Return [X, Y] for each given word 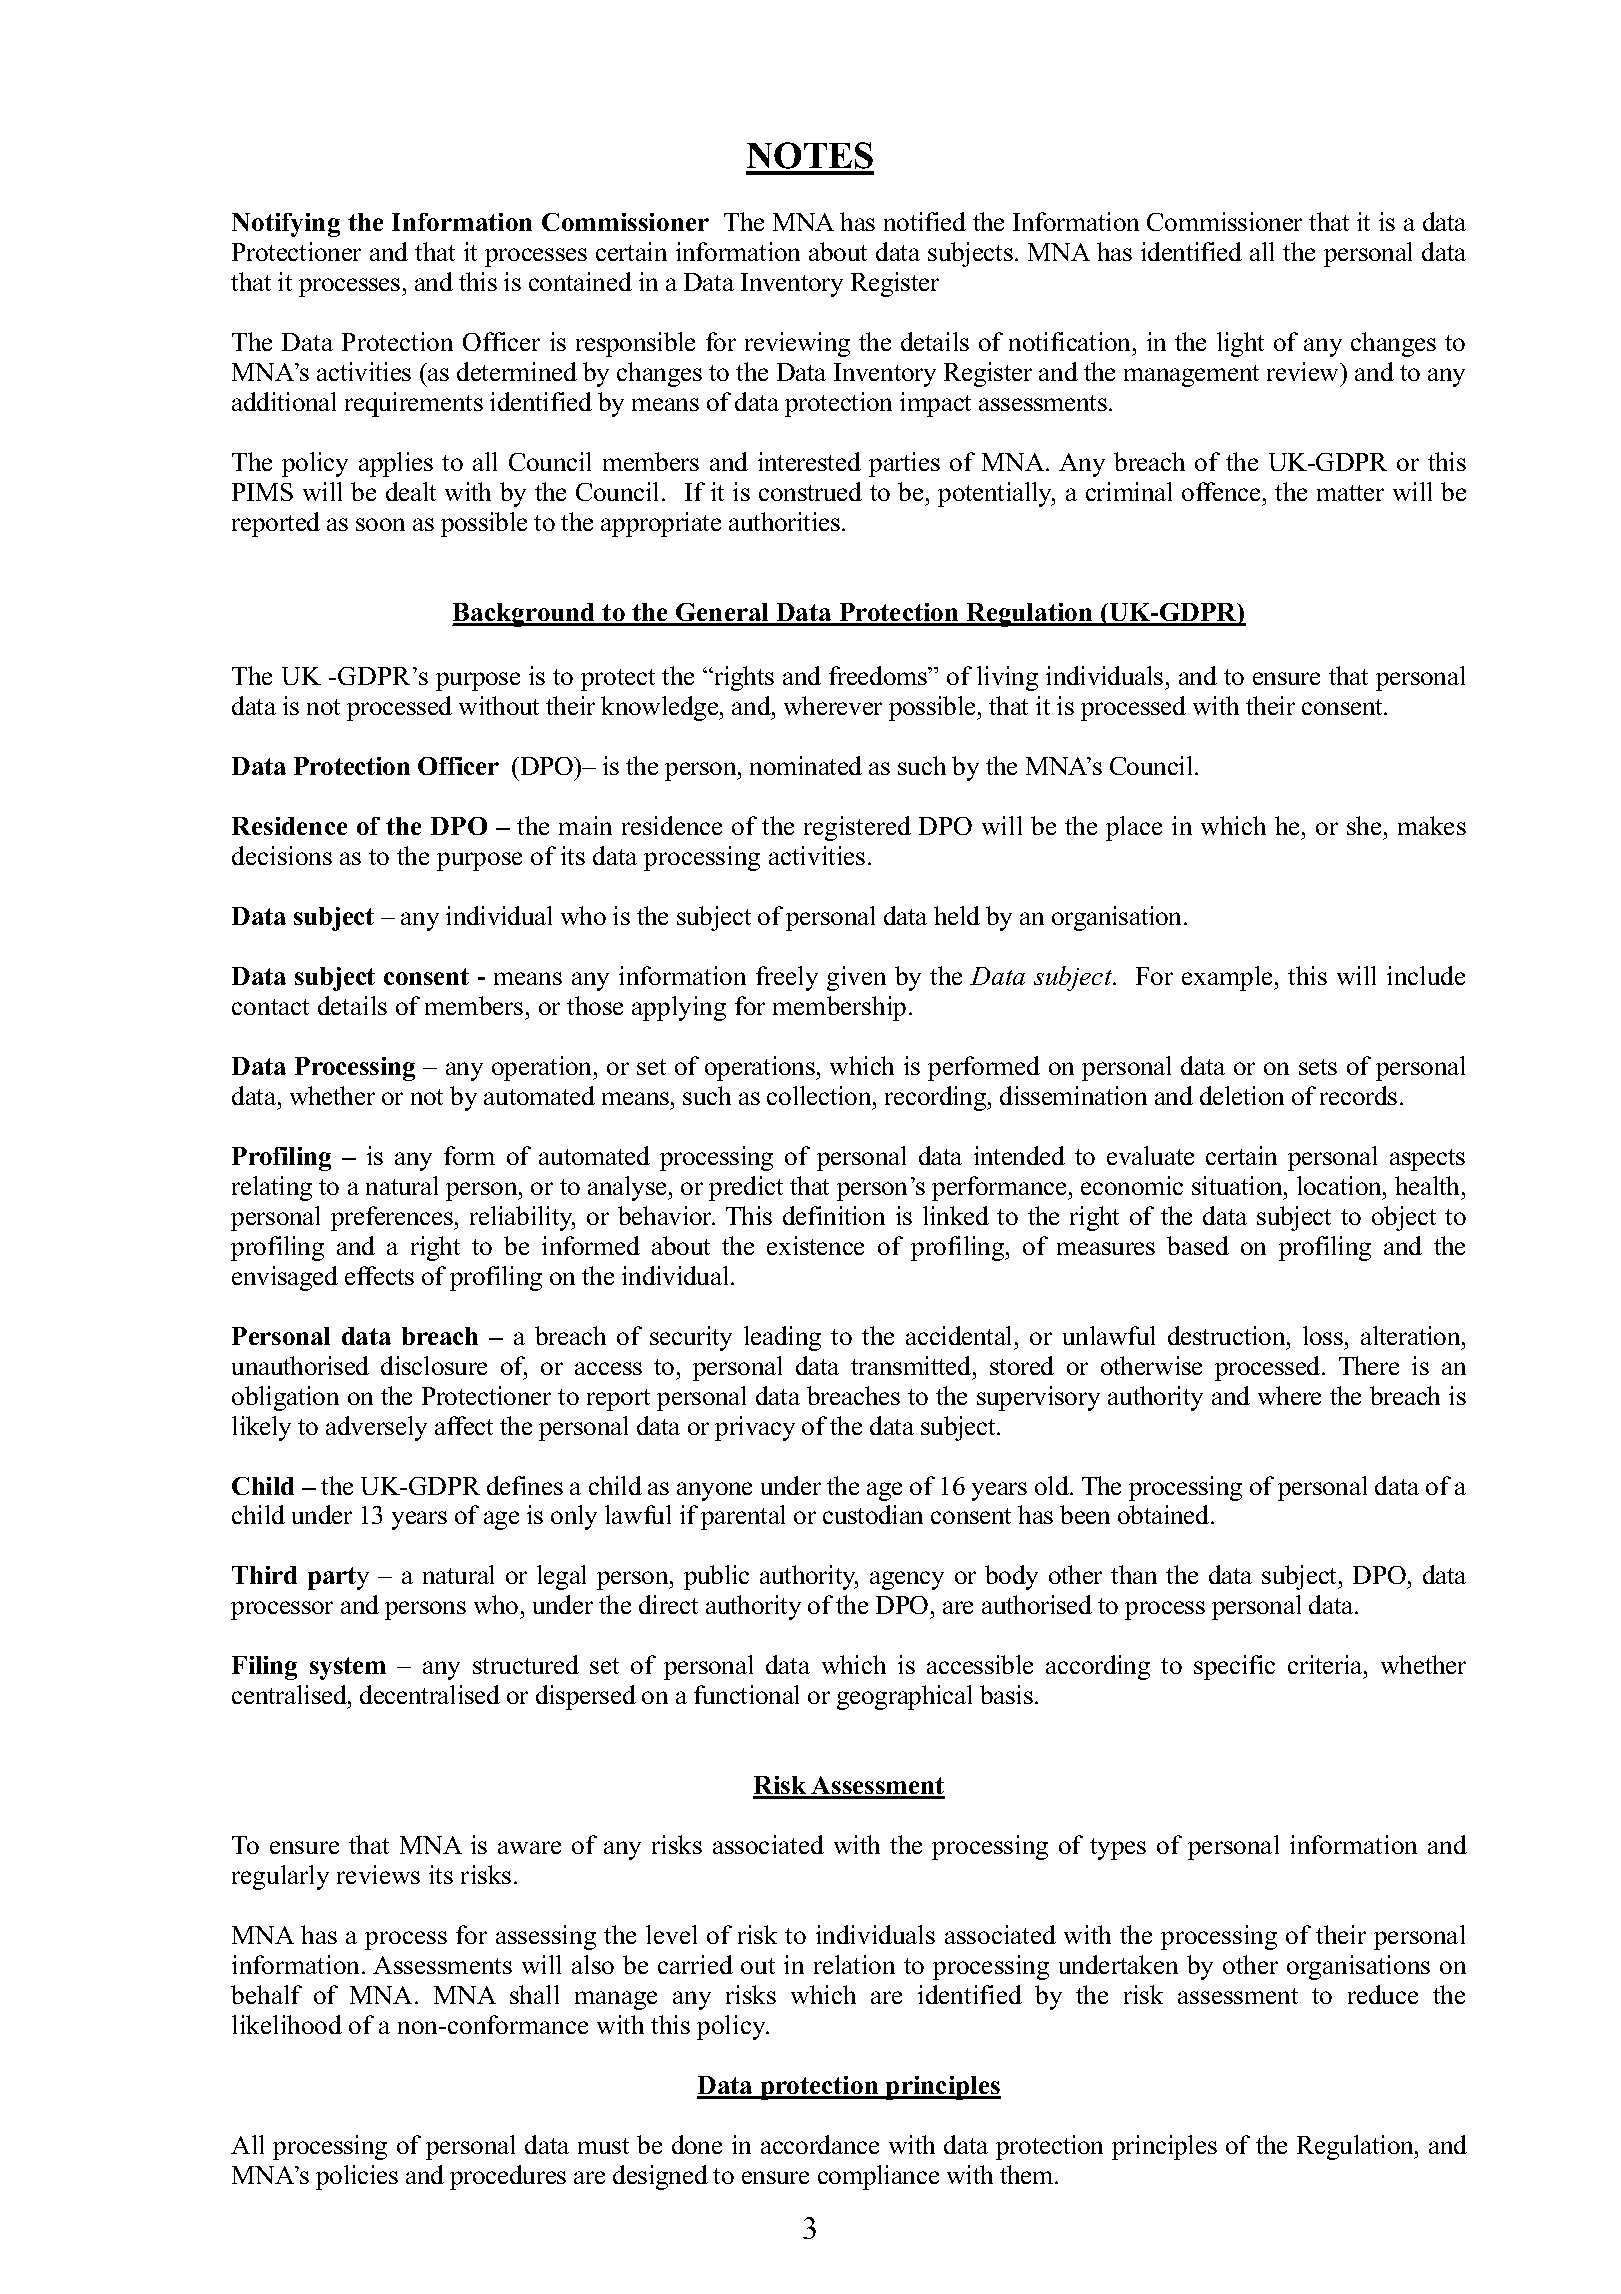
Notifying [286, 225]
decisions [282, 855]
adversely [376, 1428]
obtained [1165, 1514]
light [1240, 344]
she [1364, 825]
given [856, 978]
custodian [873, 1514]
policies [357, 2177]
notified [925, 221]
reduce [1383, 1994]
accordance [820, 2144]
